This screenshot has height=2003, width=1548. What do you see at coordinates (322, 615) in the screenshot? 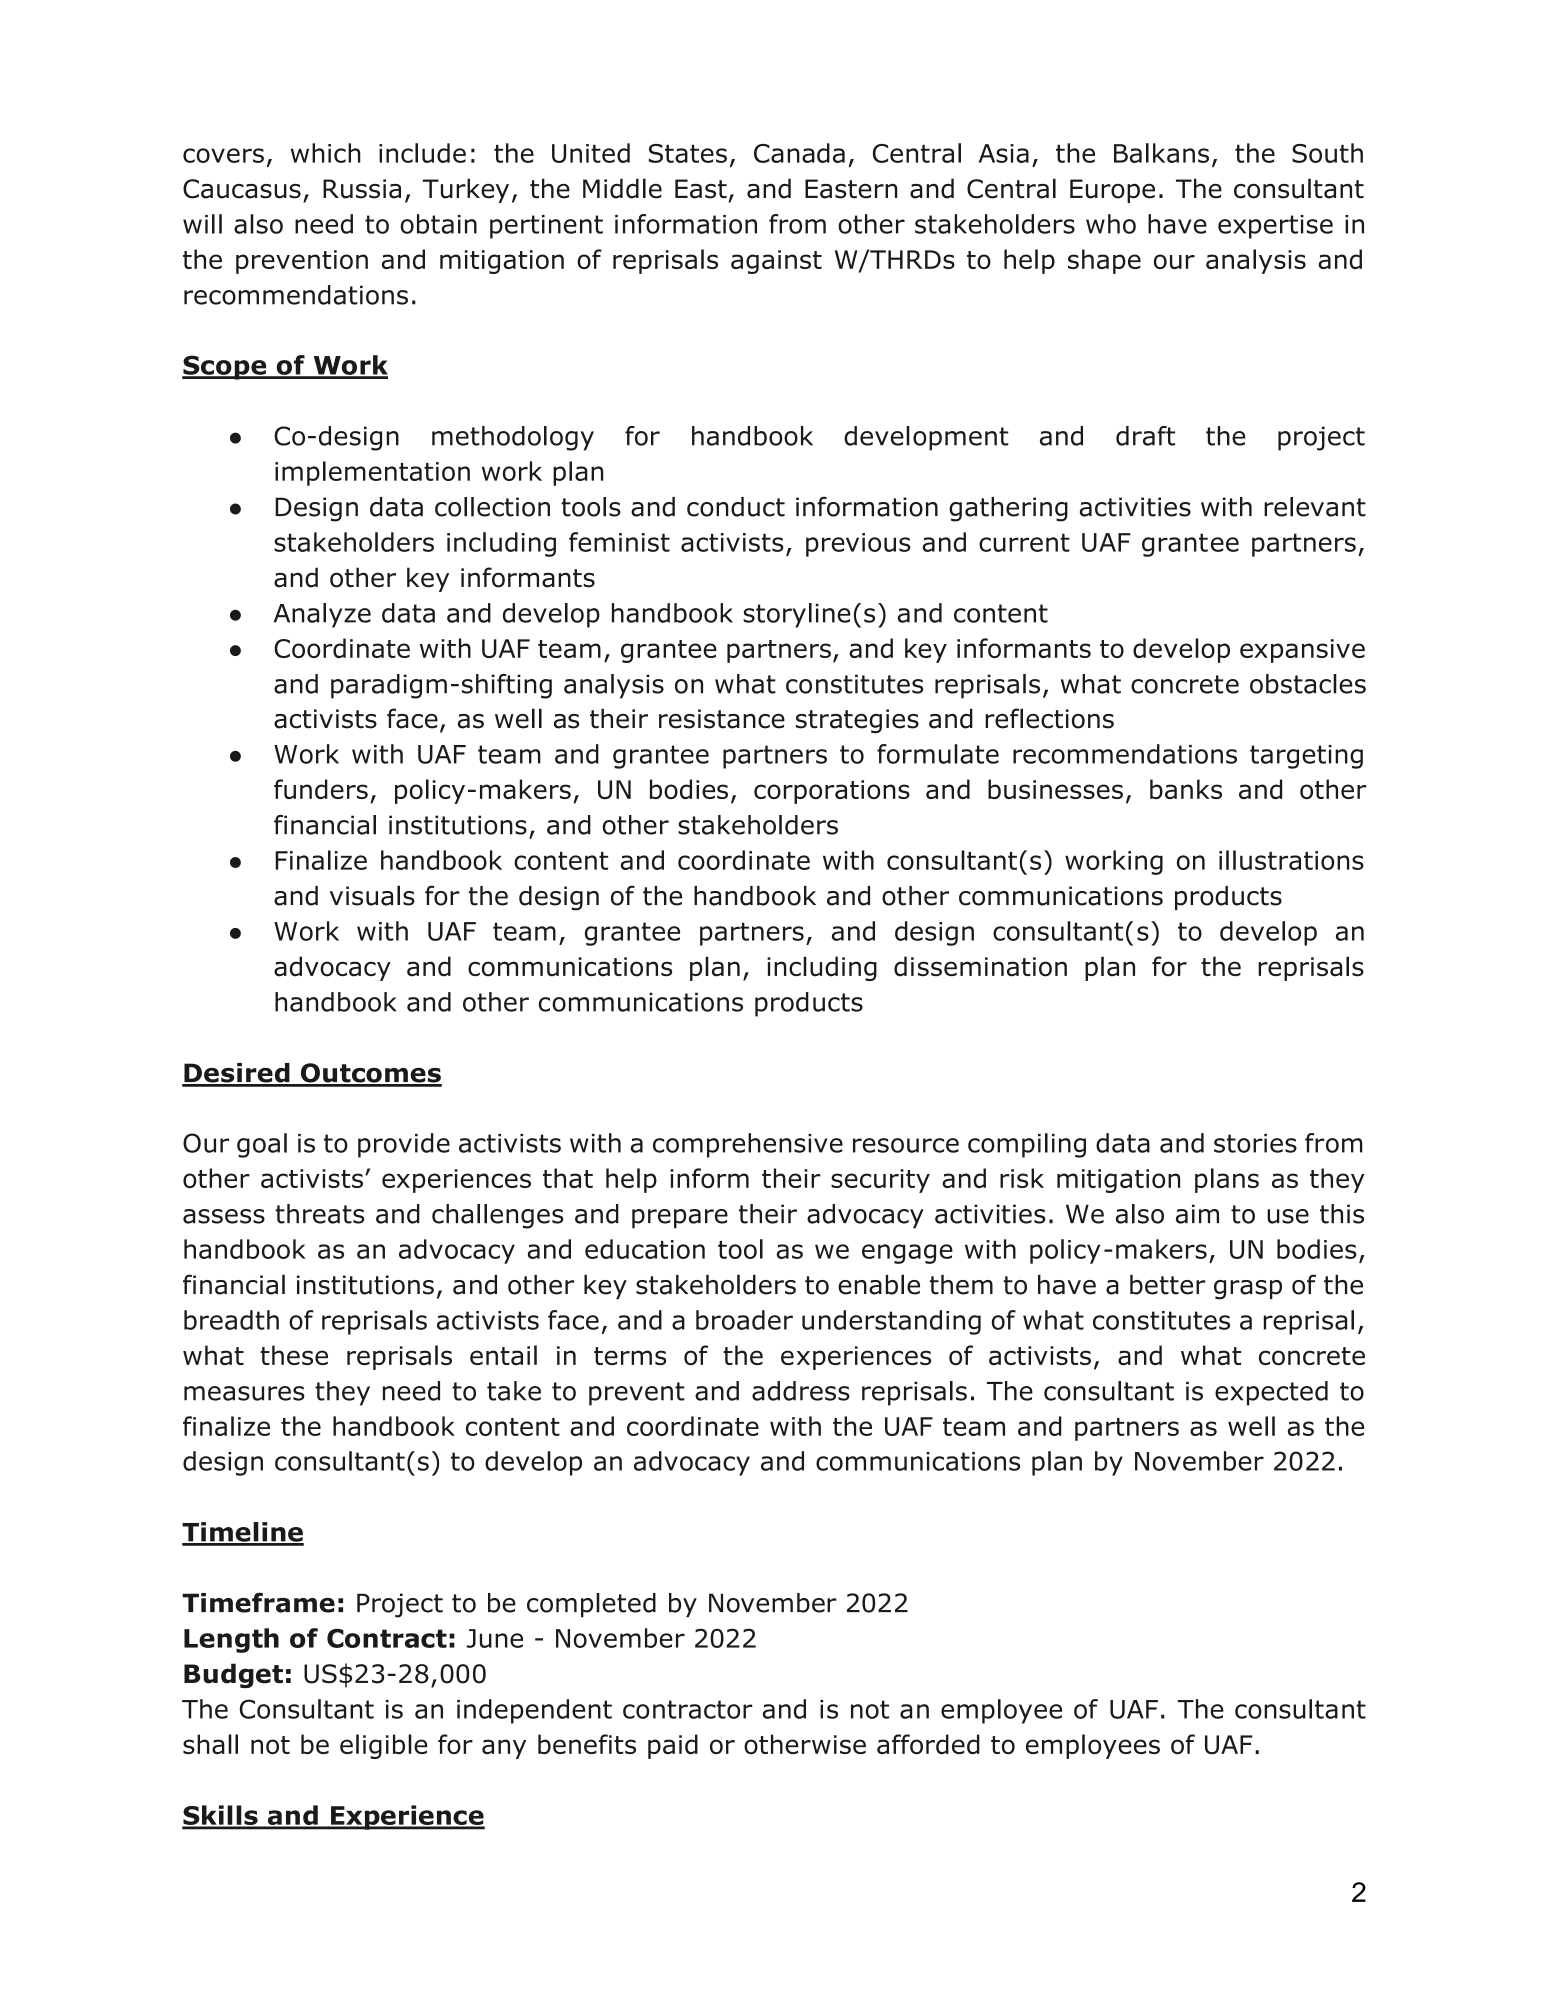
I see `Analyze` at bounding box center [322, 615].
